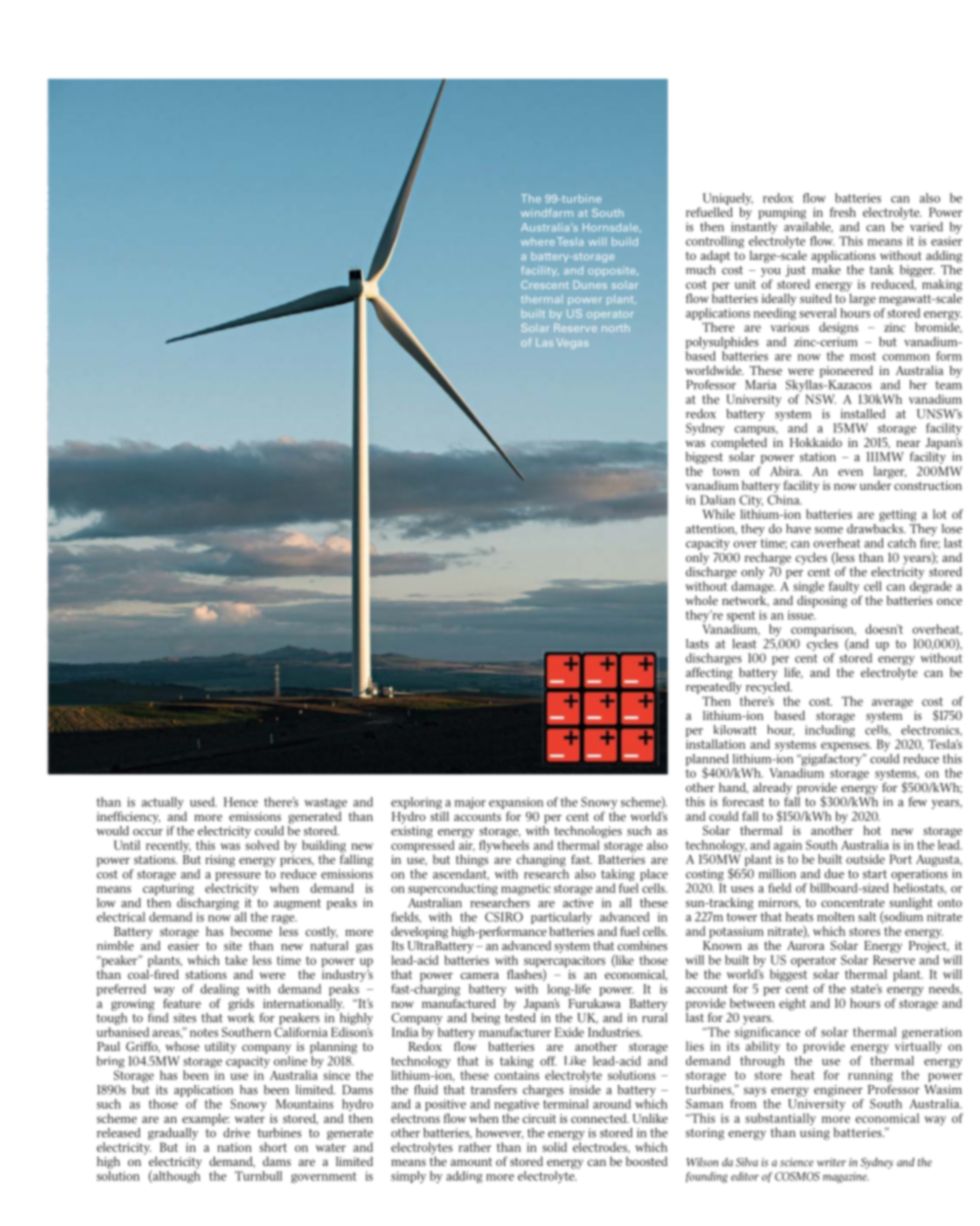 The width and height of the screenshot is (980, 1226). I want to click on Vegas, so click(572, 343).
